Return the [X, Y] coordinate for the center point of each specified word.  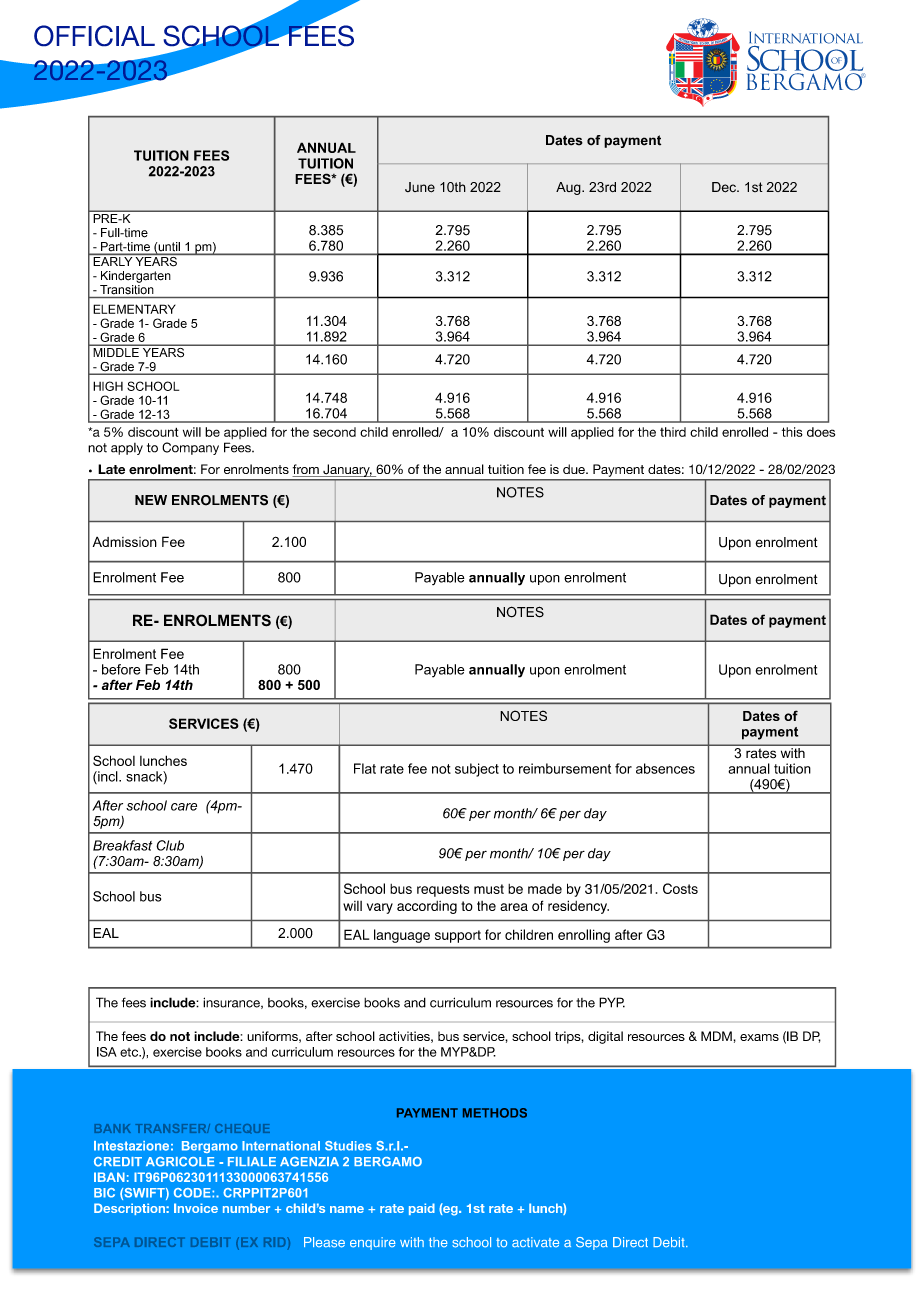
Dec [725, 187]
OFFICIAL [94, 36]
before [121, 669]
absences [665, 768]
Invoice [196, 1208]
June [420, 187]
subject [477, 770]
